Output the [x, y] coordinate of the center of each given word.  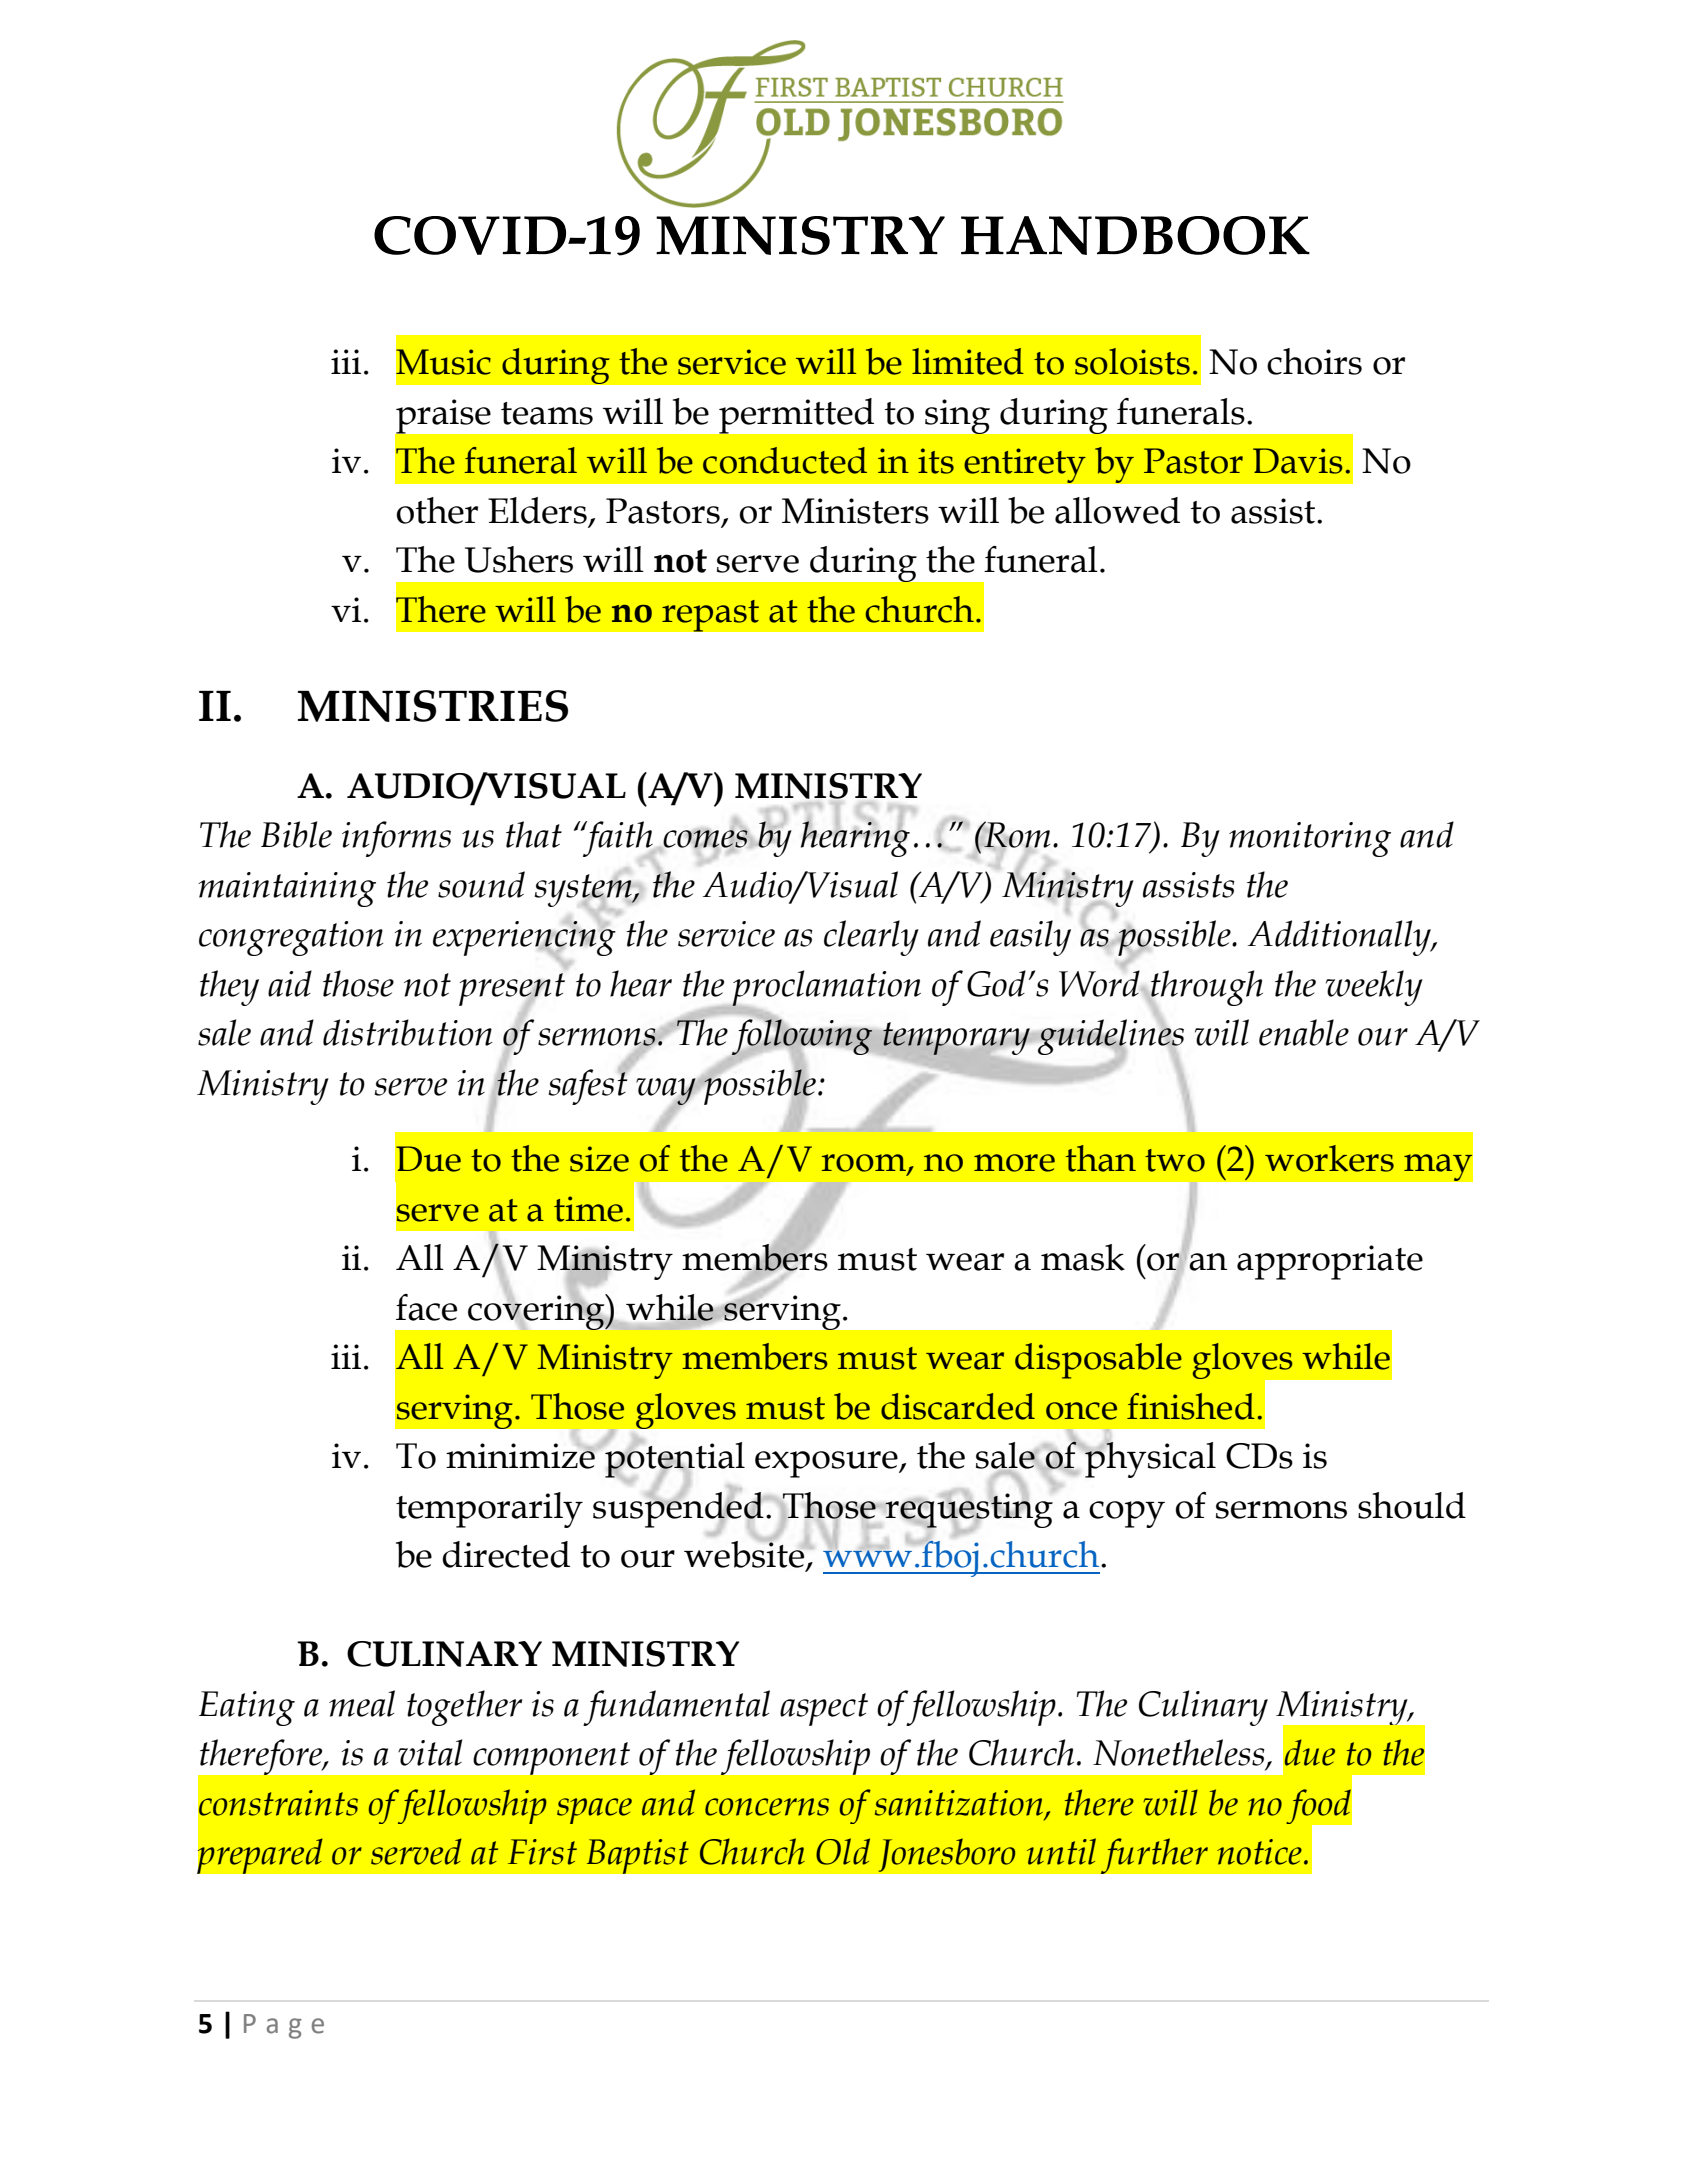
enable [1304, 1032]
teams [547, 413]
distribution [407, 1032]
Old [843, 1851]
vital [430, 1752]
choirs [1314, 361]
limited [968, 361]
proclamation [826, 989]
